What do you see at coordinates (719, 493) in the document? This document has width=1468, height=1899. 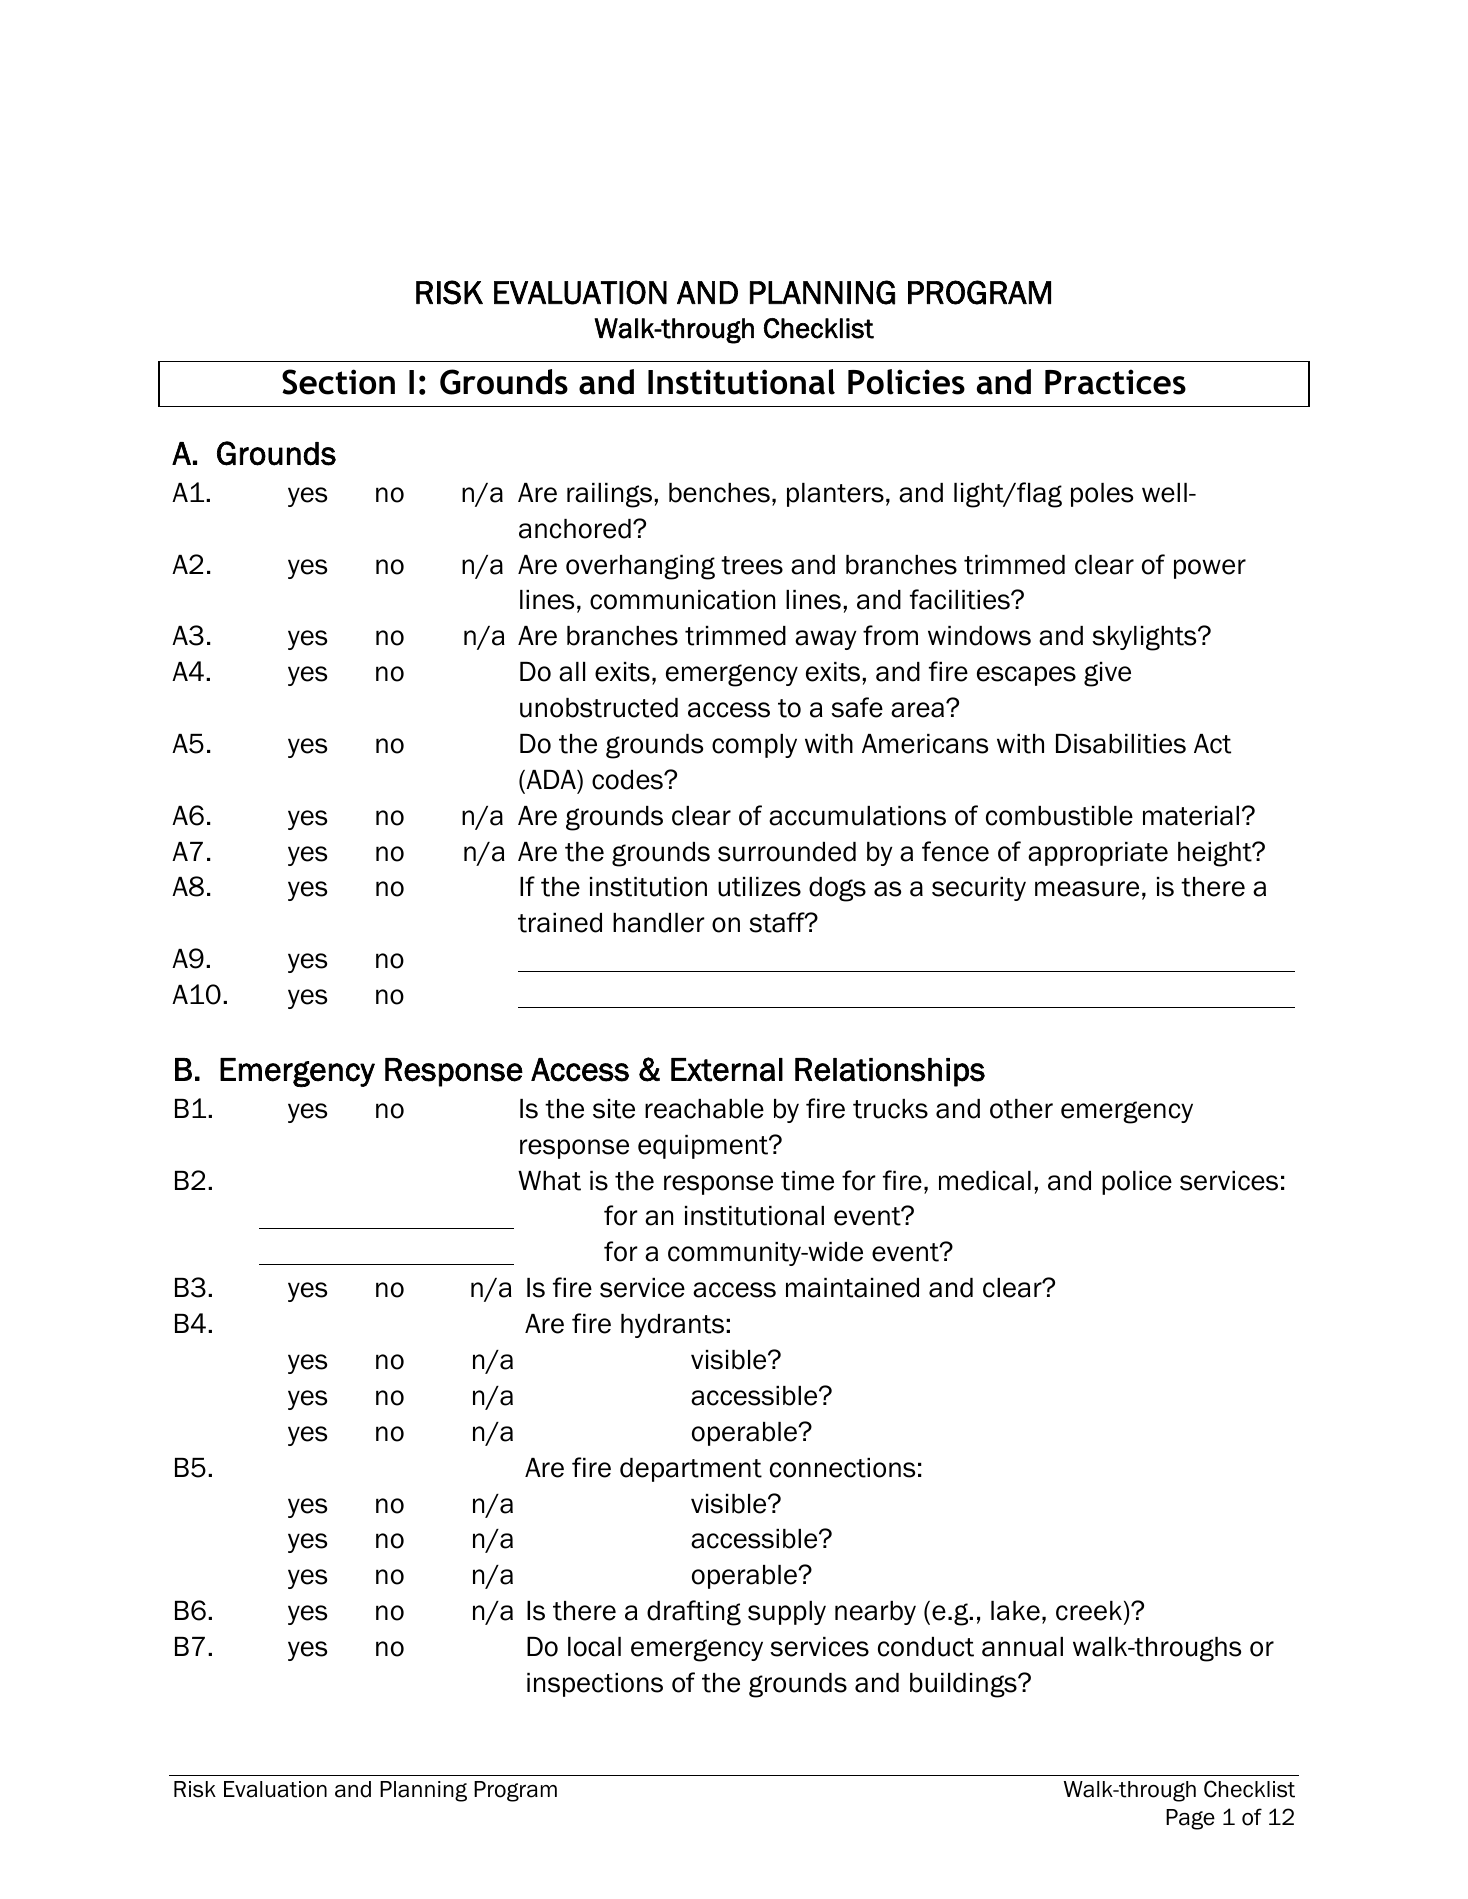 I see `benches` at bounding box center [719, 493].
